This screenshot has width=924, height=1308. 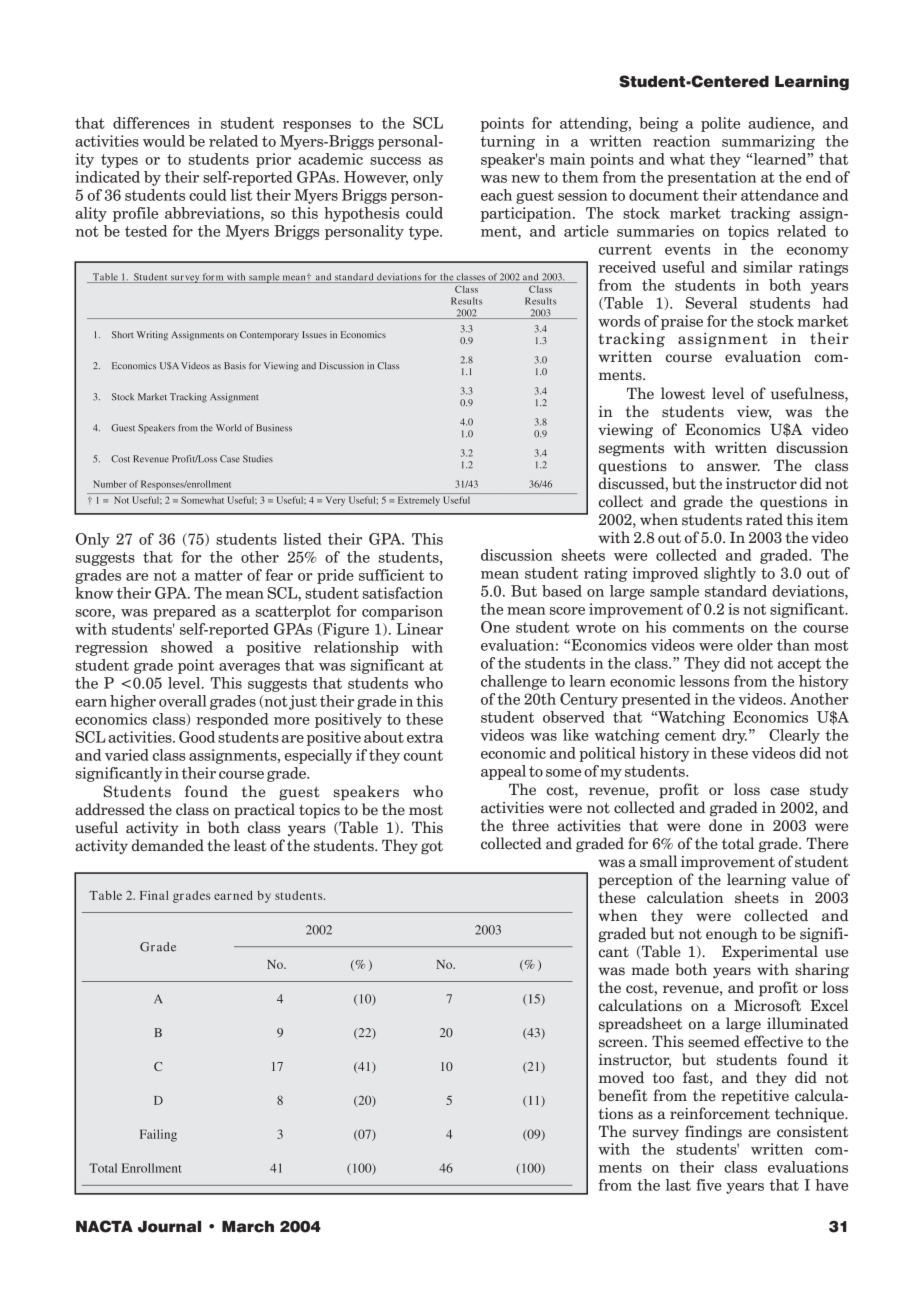 What do you see at coordinates (755, 645) in the screenshot?
I see `older` at bounding box center [755, 645].
